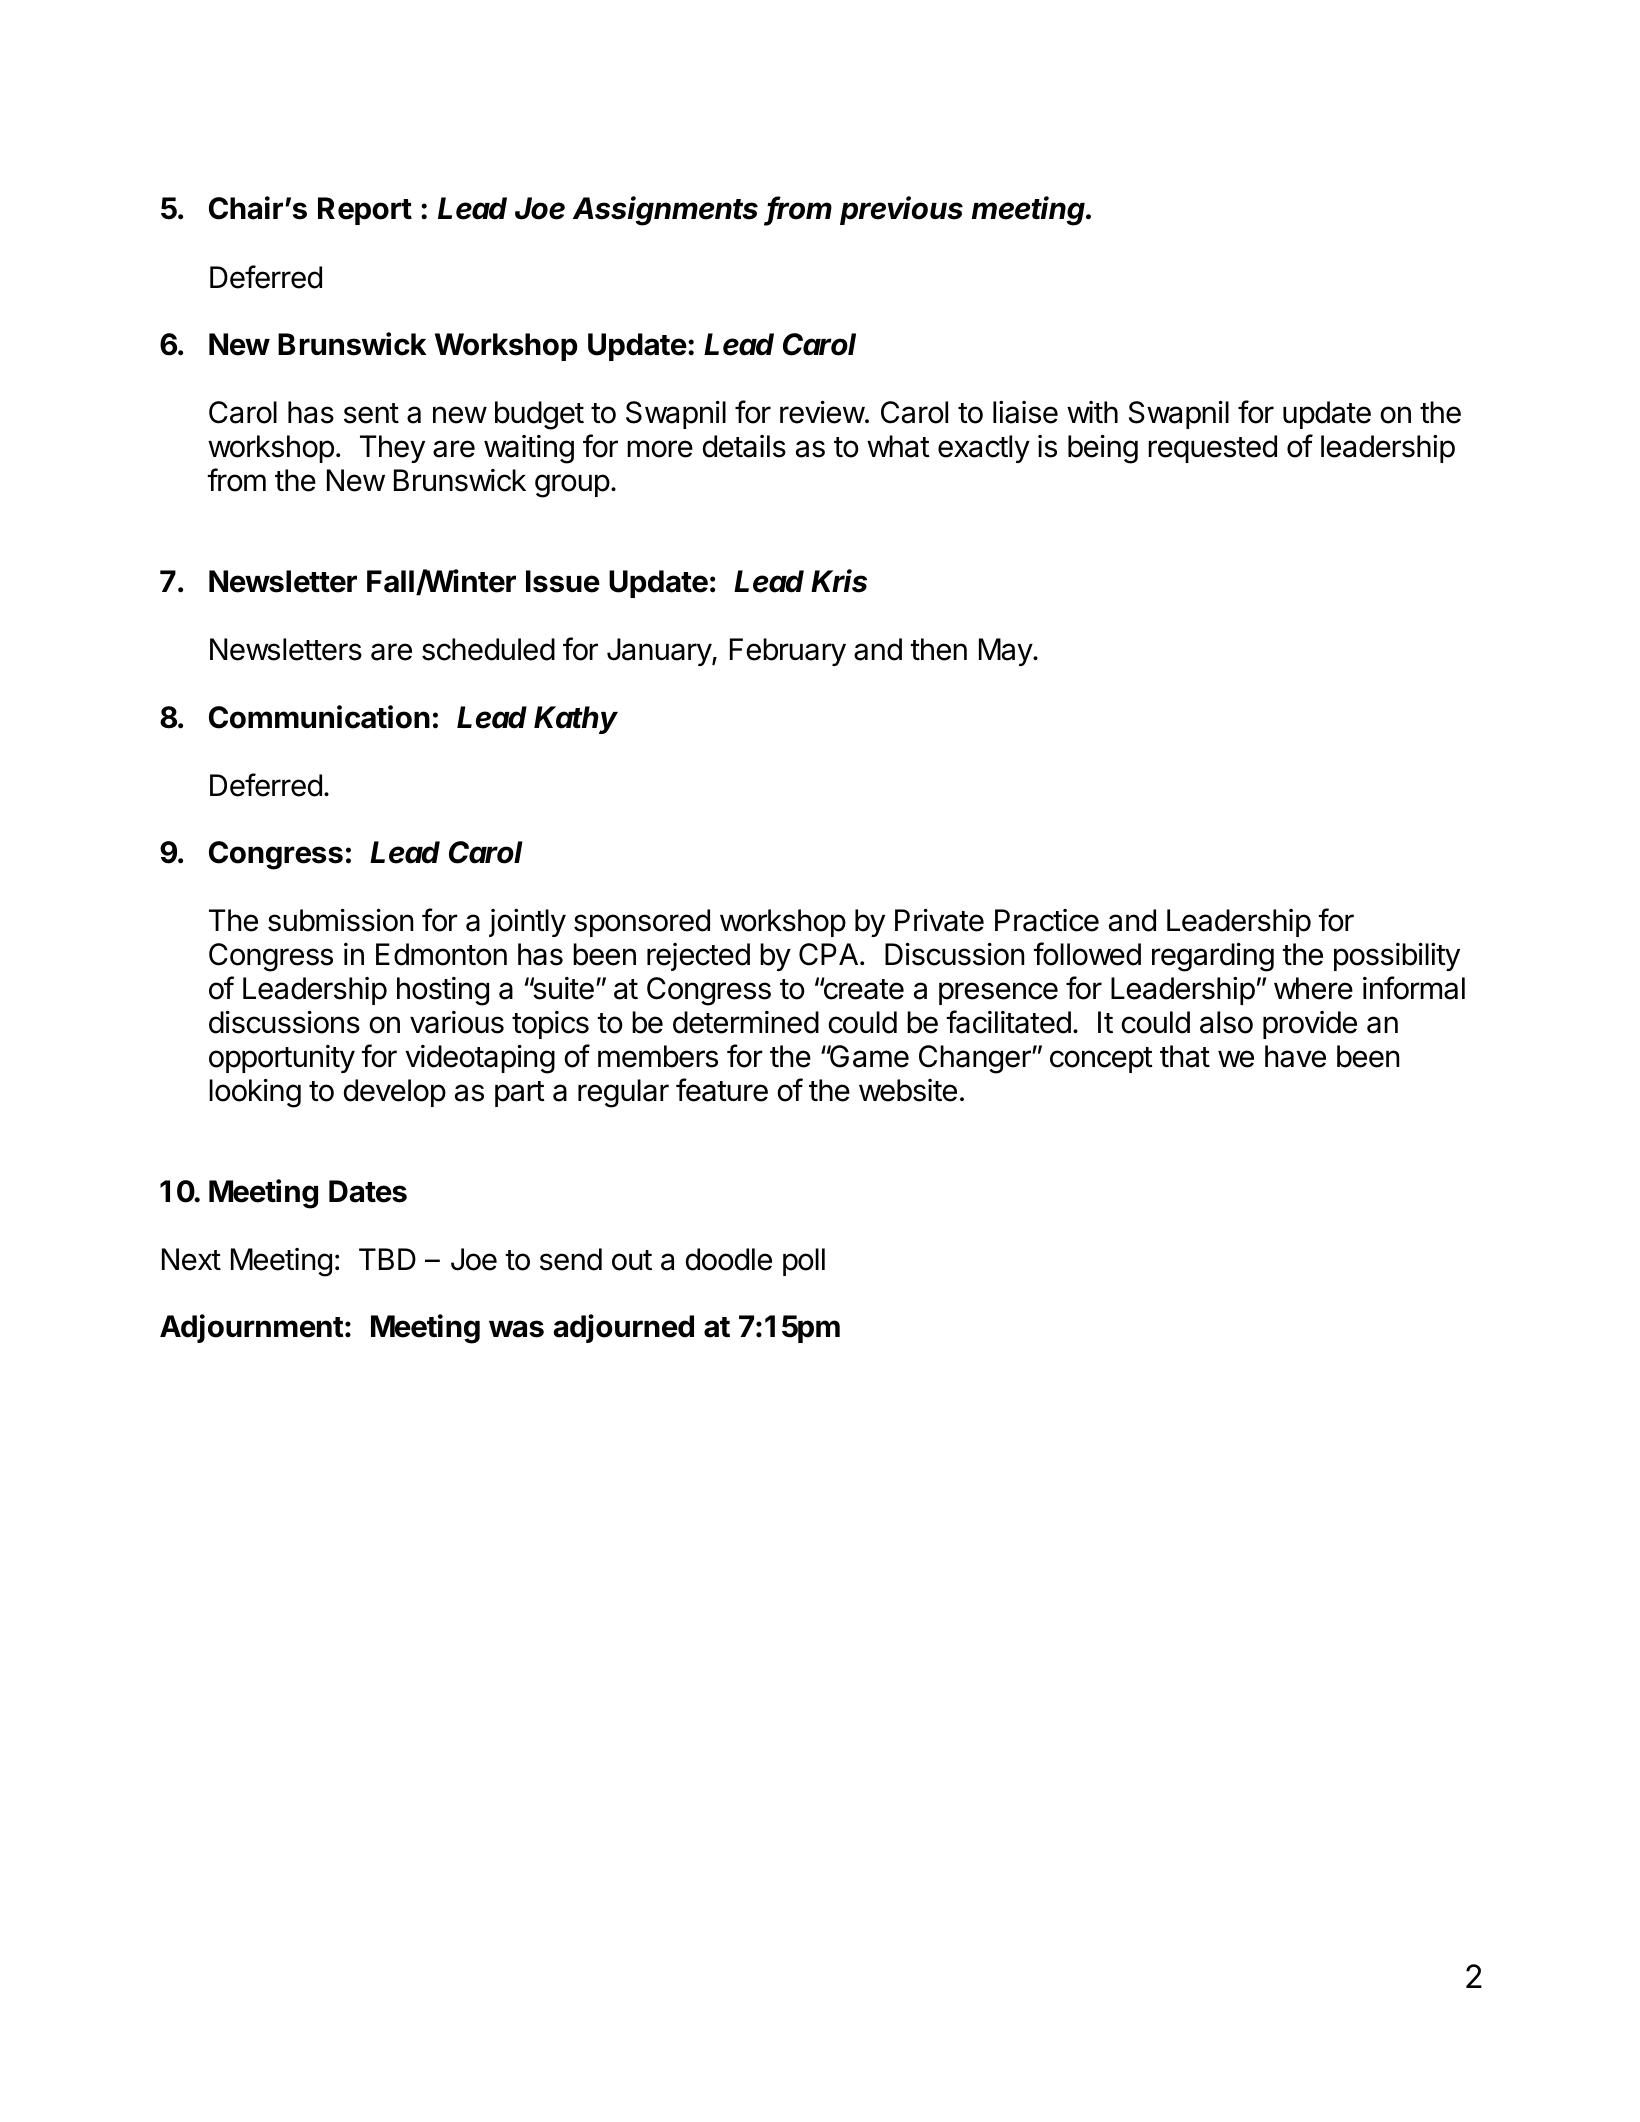 This screenshot has height=2122, width=1640. What do you see at coordinates (1006, 652) in the screenshot?
I see `May` at bounding box center [1006, 652].
